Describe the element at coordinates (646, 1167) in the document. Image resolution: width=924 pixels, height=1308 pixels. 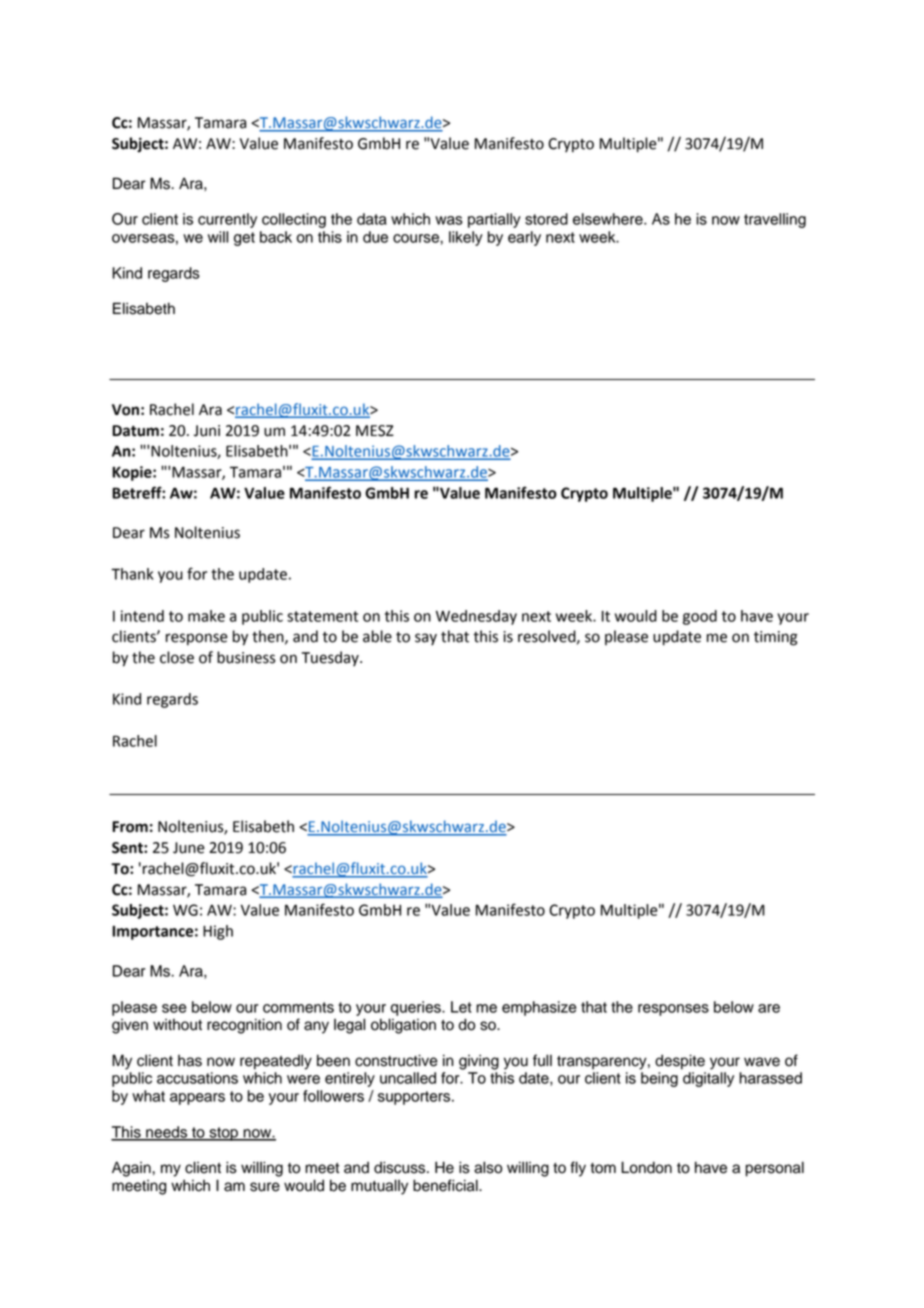
I see `London` at that location.
